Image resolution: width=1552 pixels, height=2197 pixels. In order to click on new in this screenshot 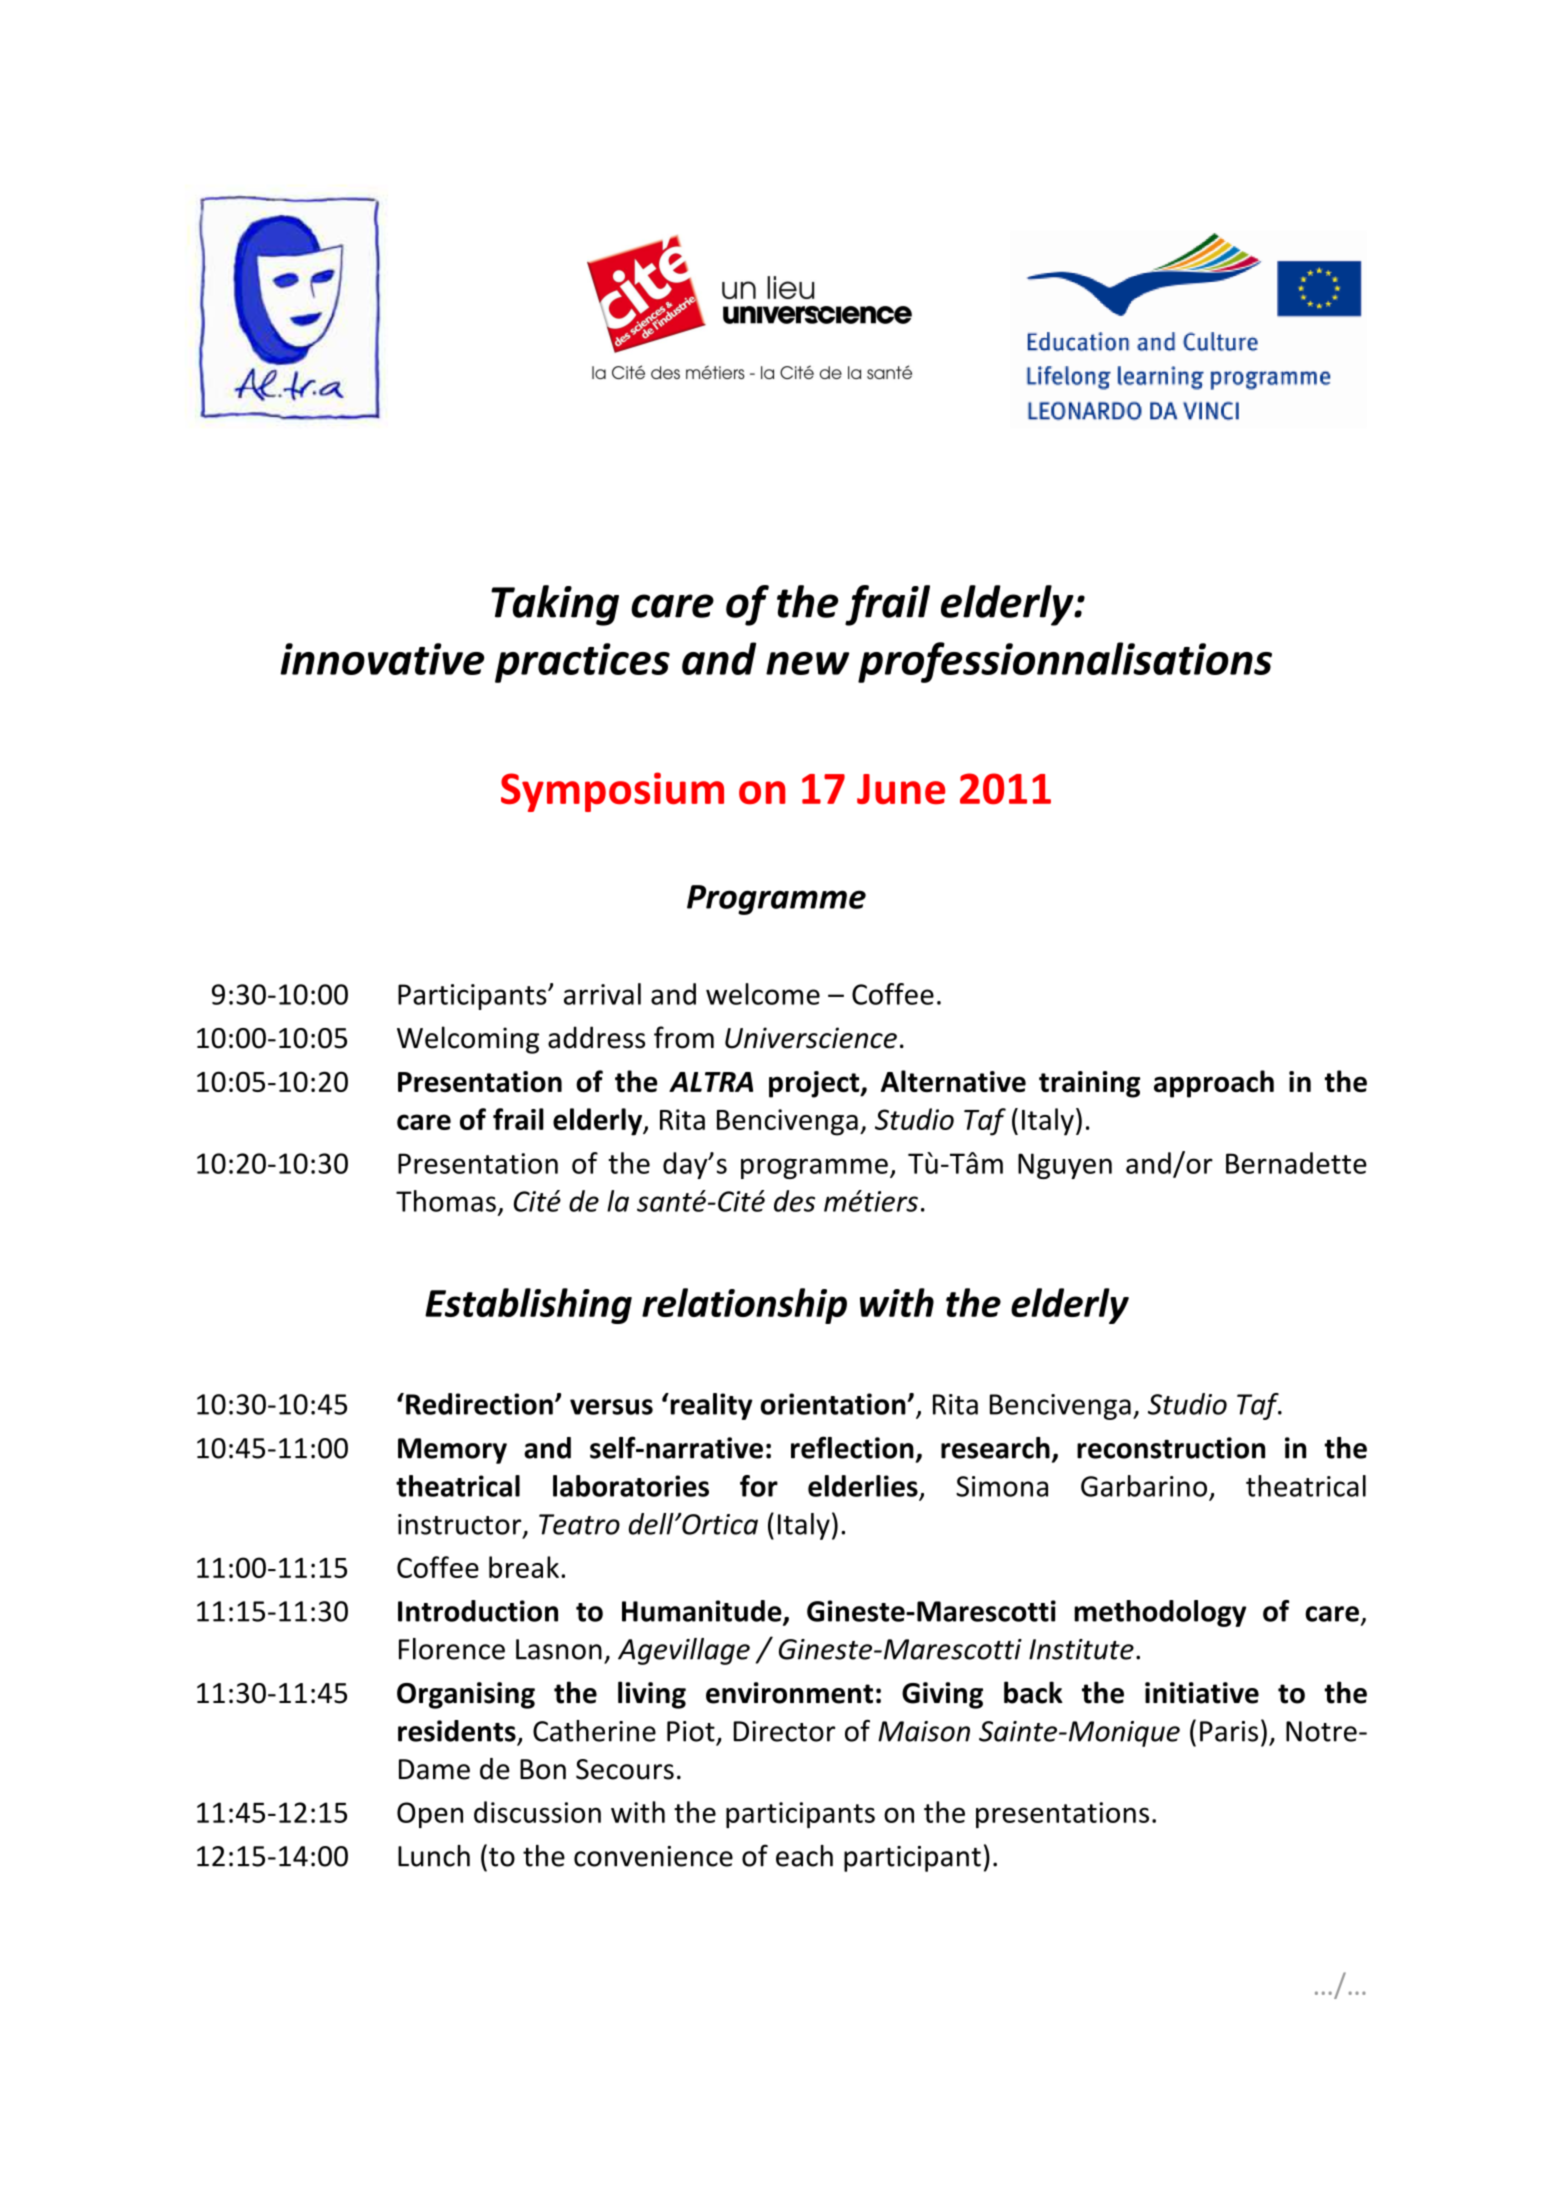, I will do `click(807, 663)`.
